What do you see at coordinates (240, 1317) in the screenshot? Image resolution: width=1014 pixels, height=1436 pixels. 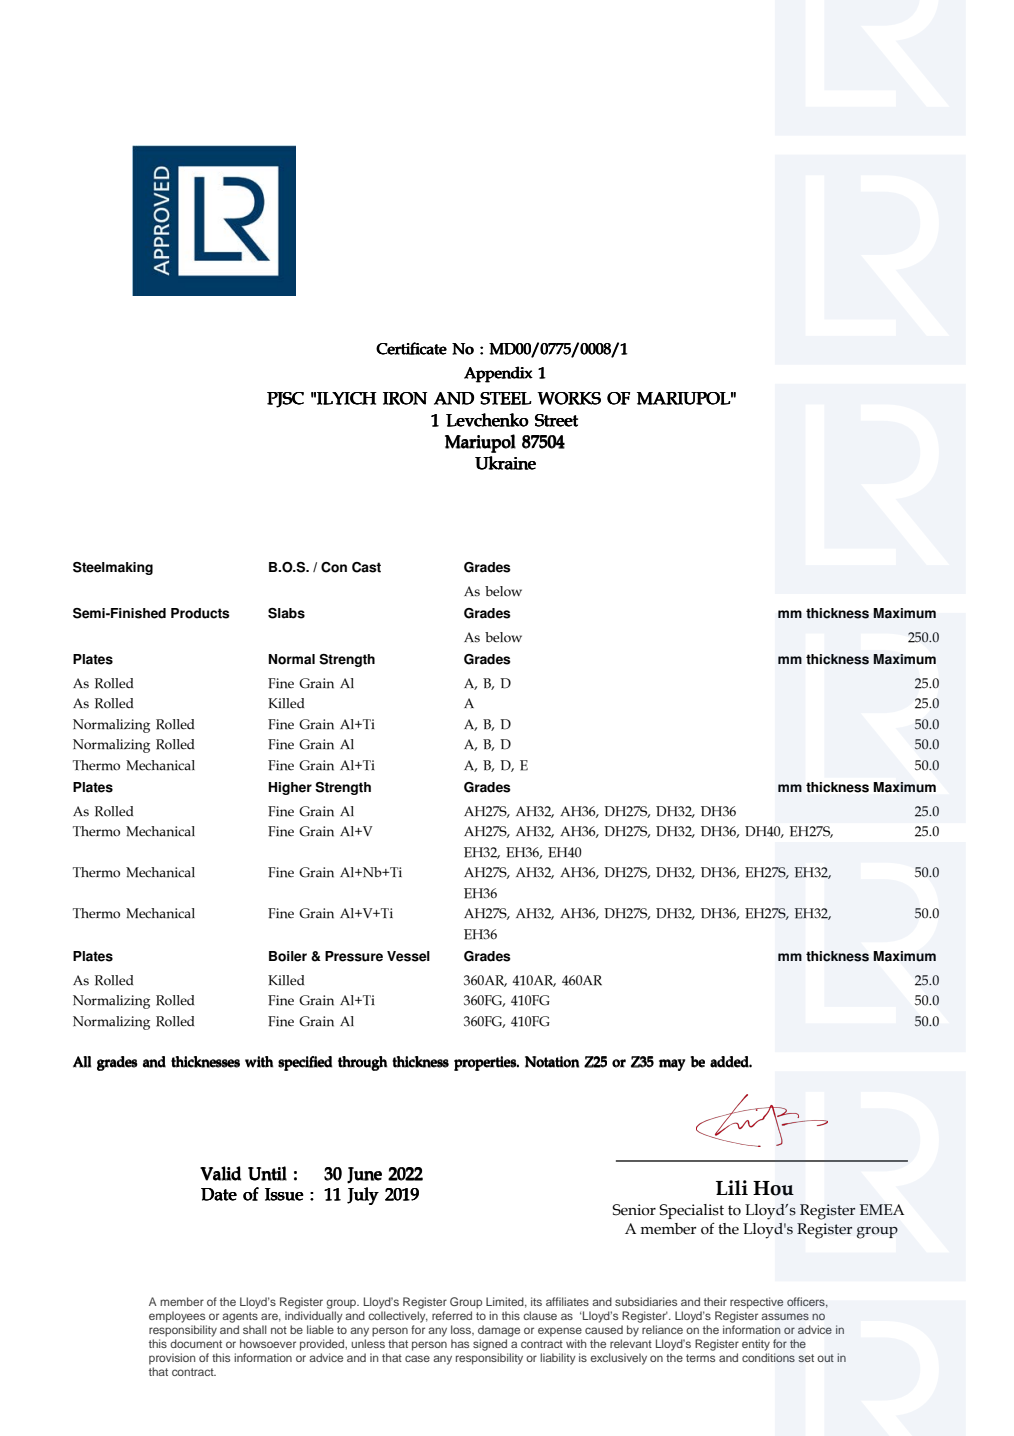 I see `agents` at bounding box center [240, 1317].
